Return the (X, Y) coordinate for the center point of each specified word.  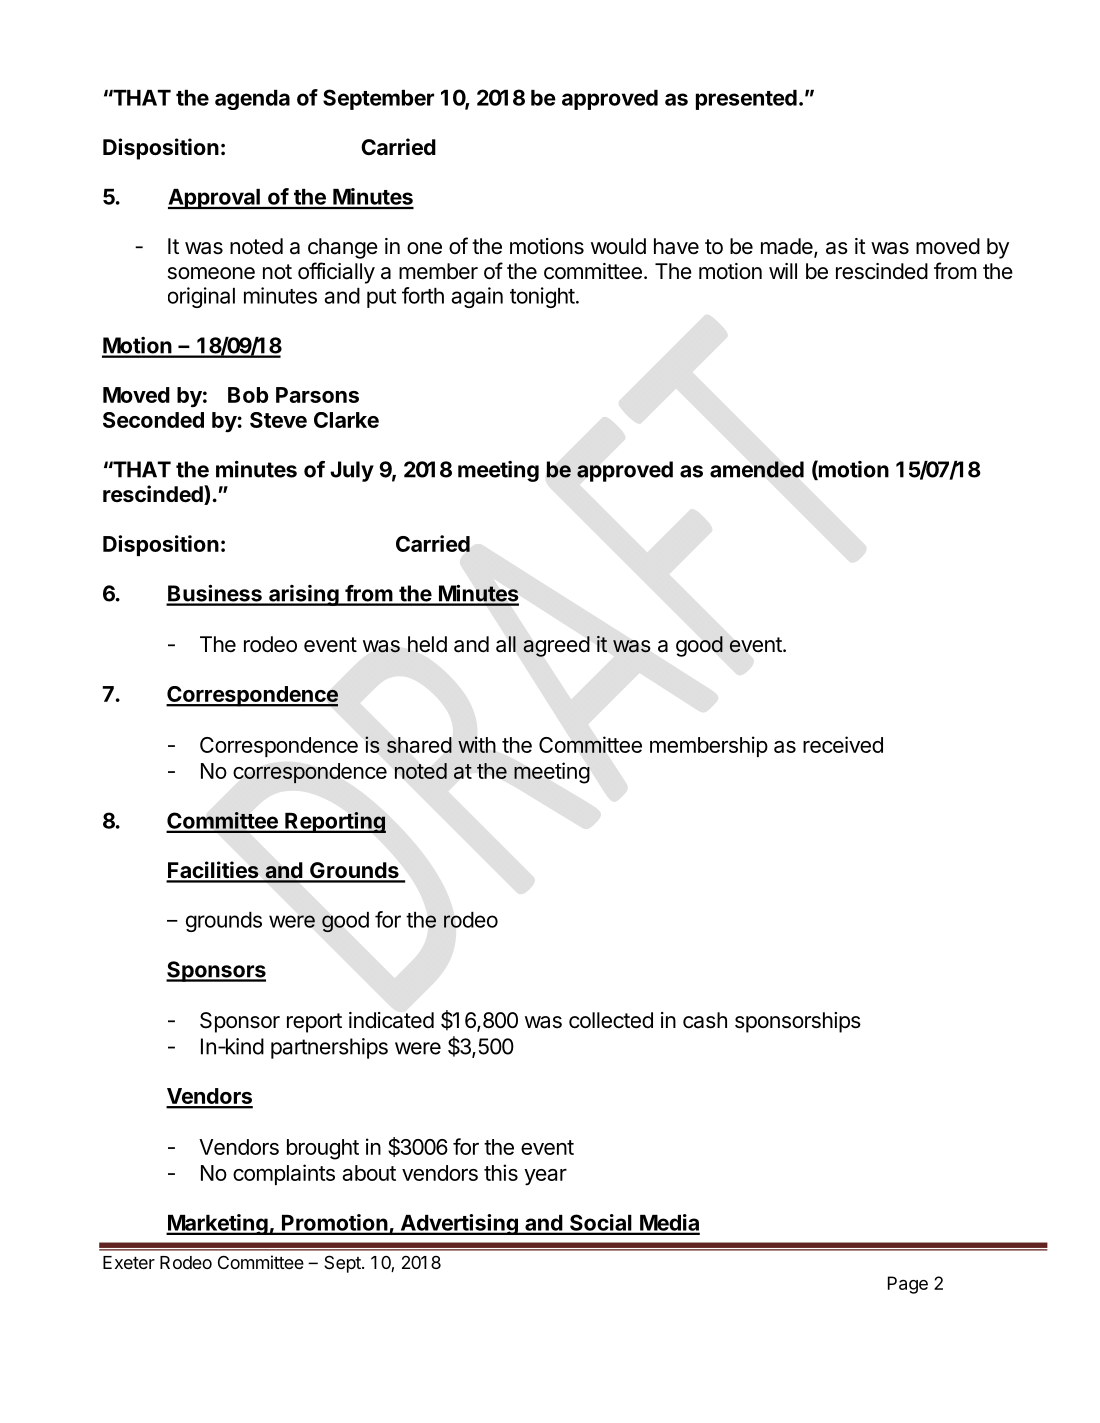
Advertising (459, 1224)
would (618, 246)
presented (746, 100)
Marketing (218, 1224)
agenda (252, 100)
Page (908, 1285)
